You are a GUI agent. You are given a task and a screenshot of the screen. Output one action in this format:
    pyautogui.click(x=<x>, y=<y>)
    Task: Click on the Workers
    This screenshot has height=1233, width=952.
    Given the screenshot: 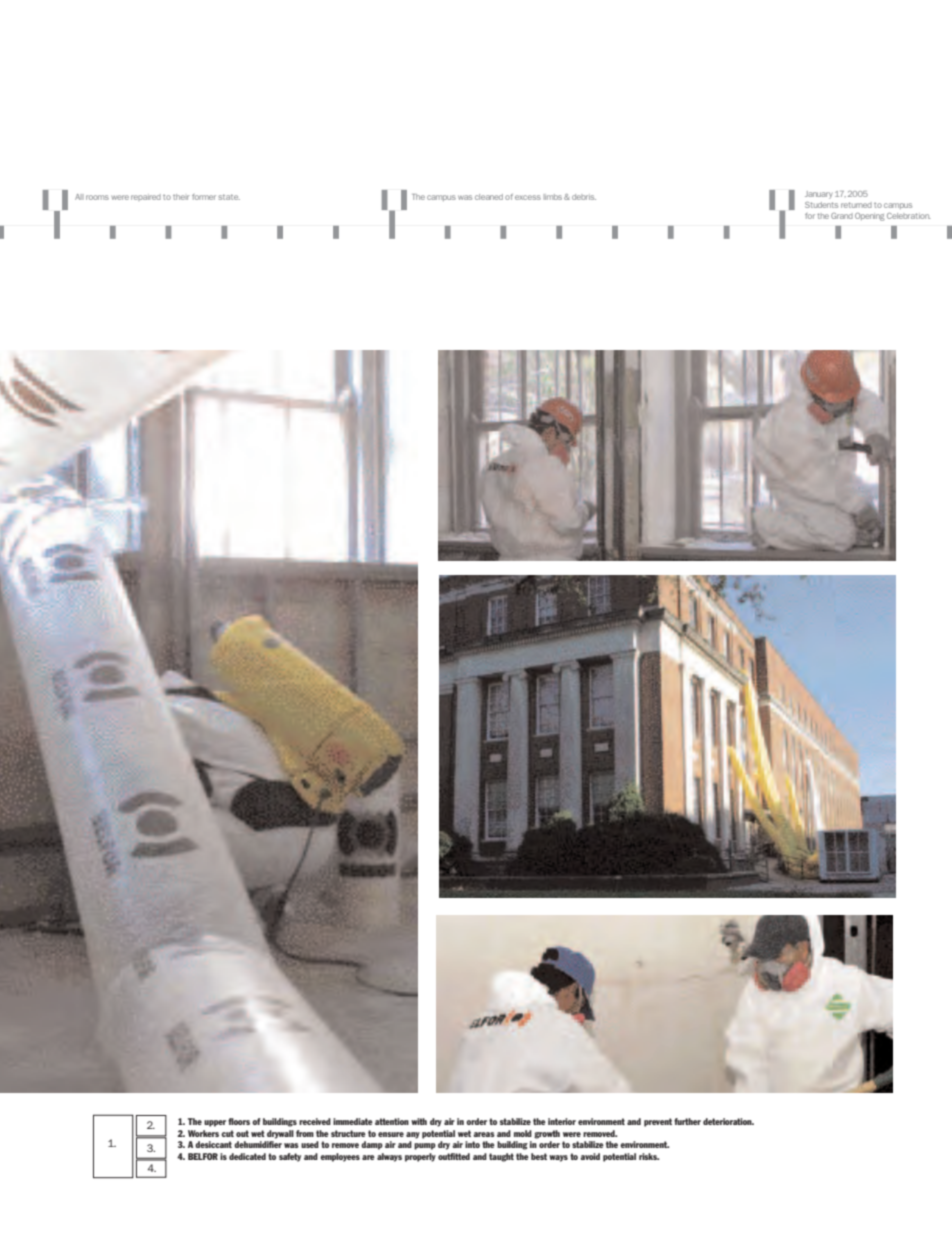 What is the action you would take?
    pyautogui.click(x=203, y=1133)
